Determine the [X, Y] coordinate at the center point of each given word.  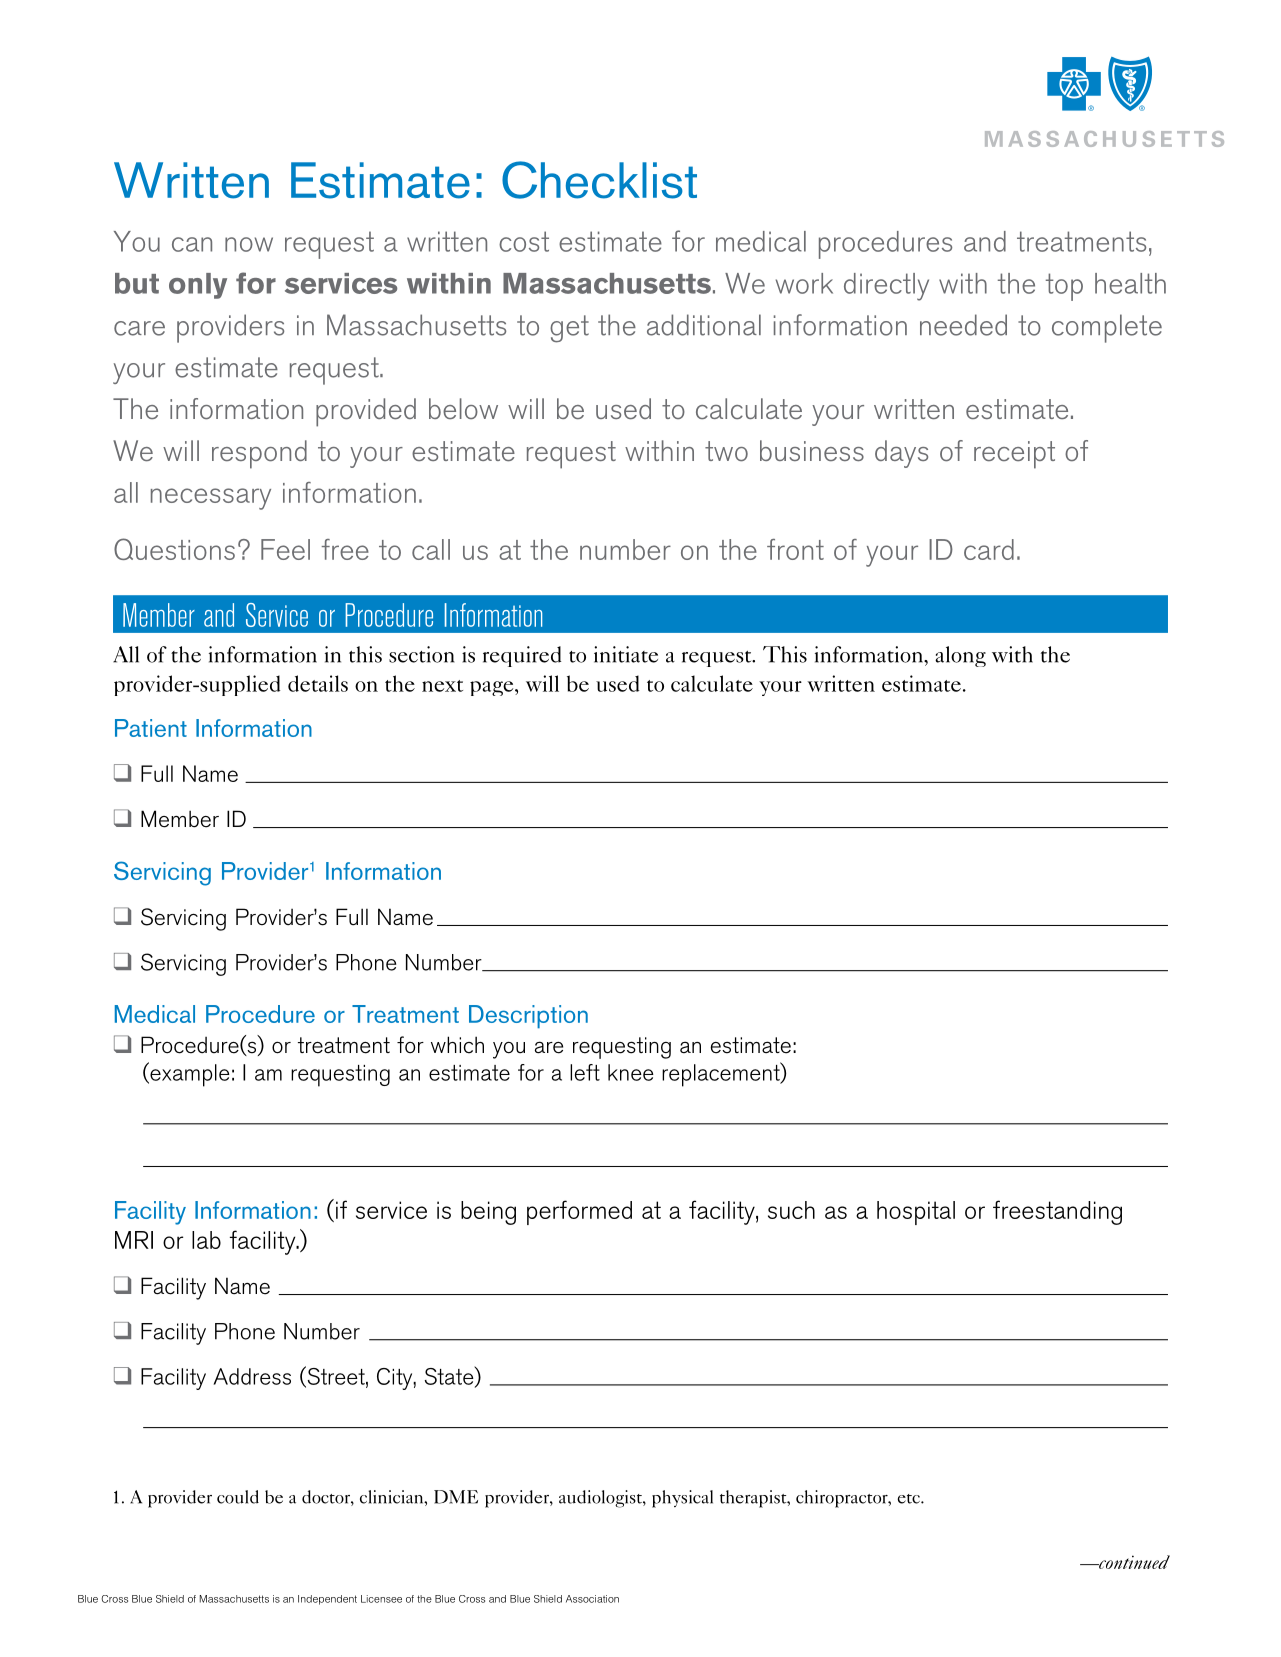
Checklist [599, 180]
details [318, 683]
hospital [916, 1213]
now [249, 244]
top [1064, 287]
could [238, 1497]
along [960, 656]
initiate [626, 654]
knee [631, 1072]
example [189, 1074]
